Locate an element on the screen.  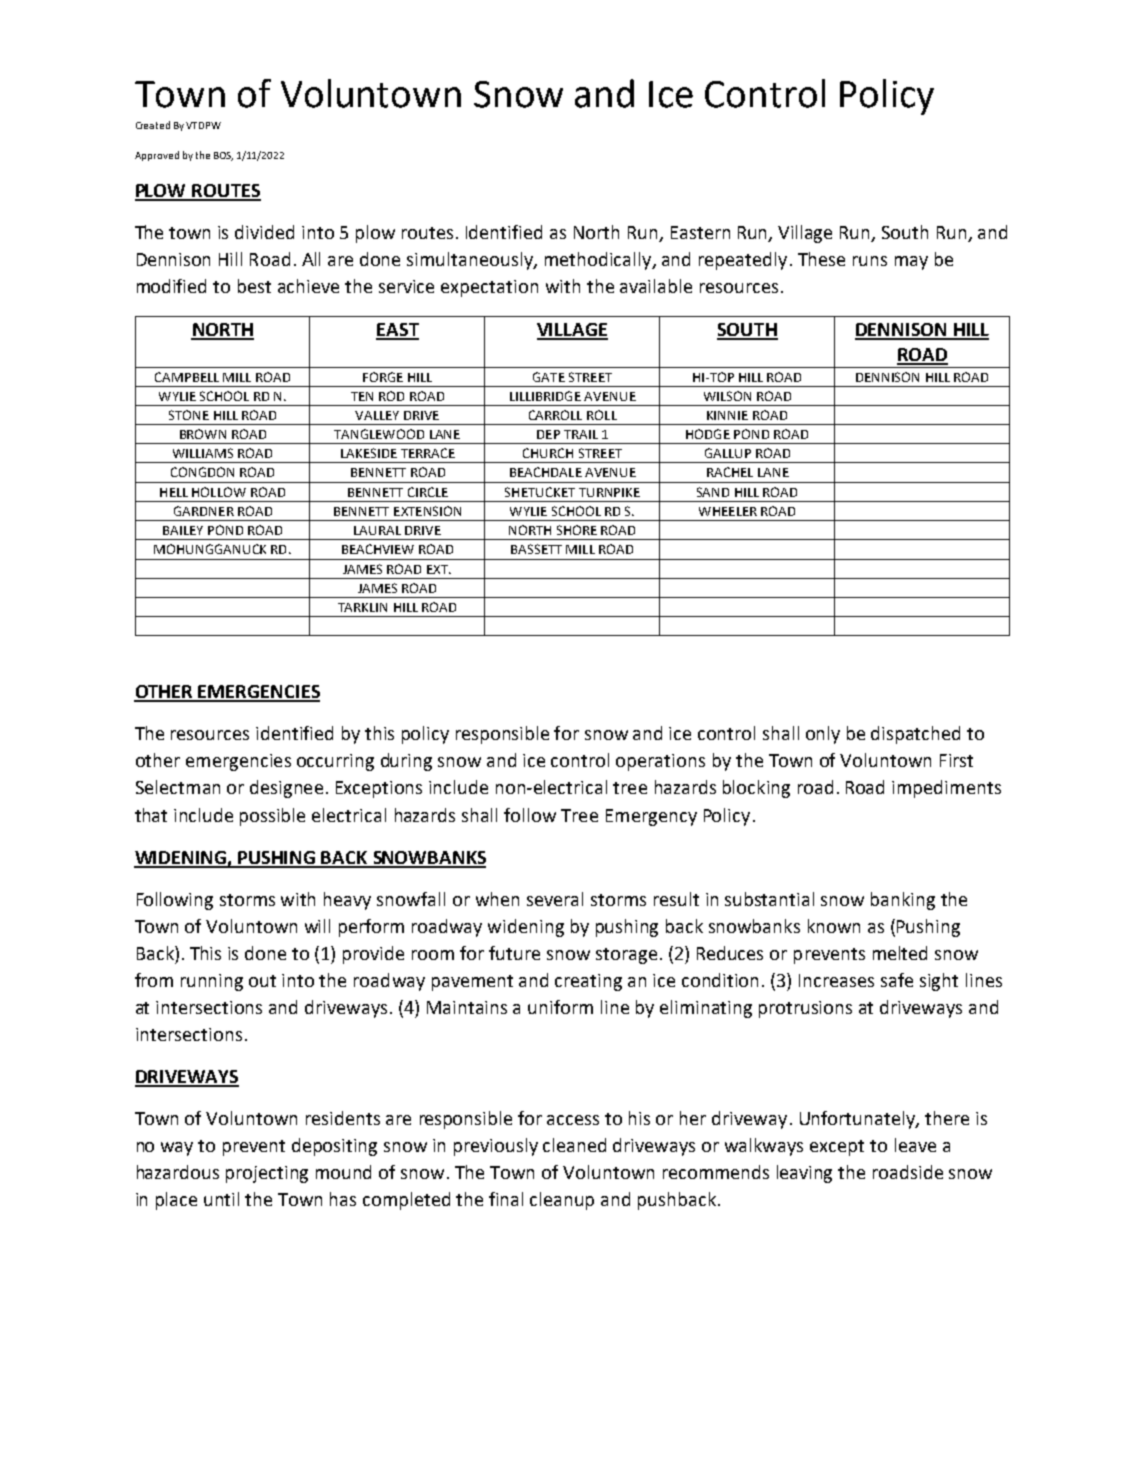
RACHEL is located at coordinates (730, 472).
